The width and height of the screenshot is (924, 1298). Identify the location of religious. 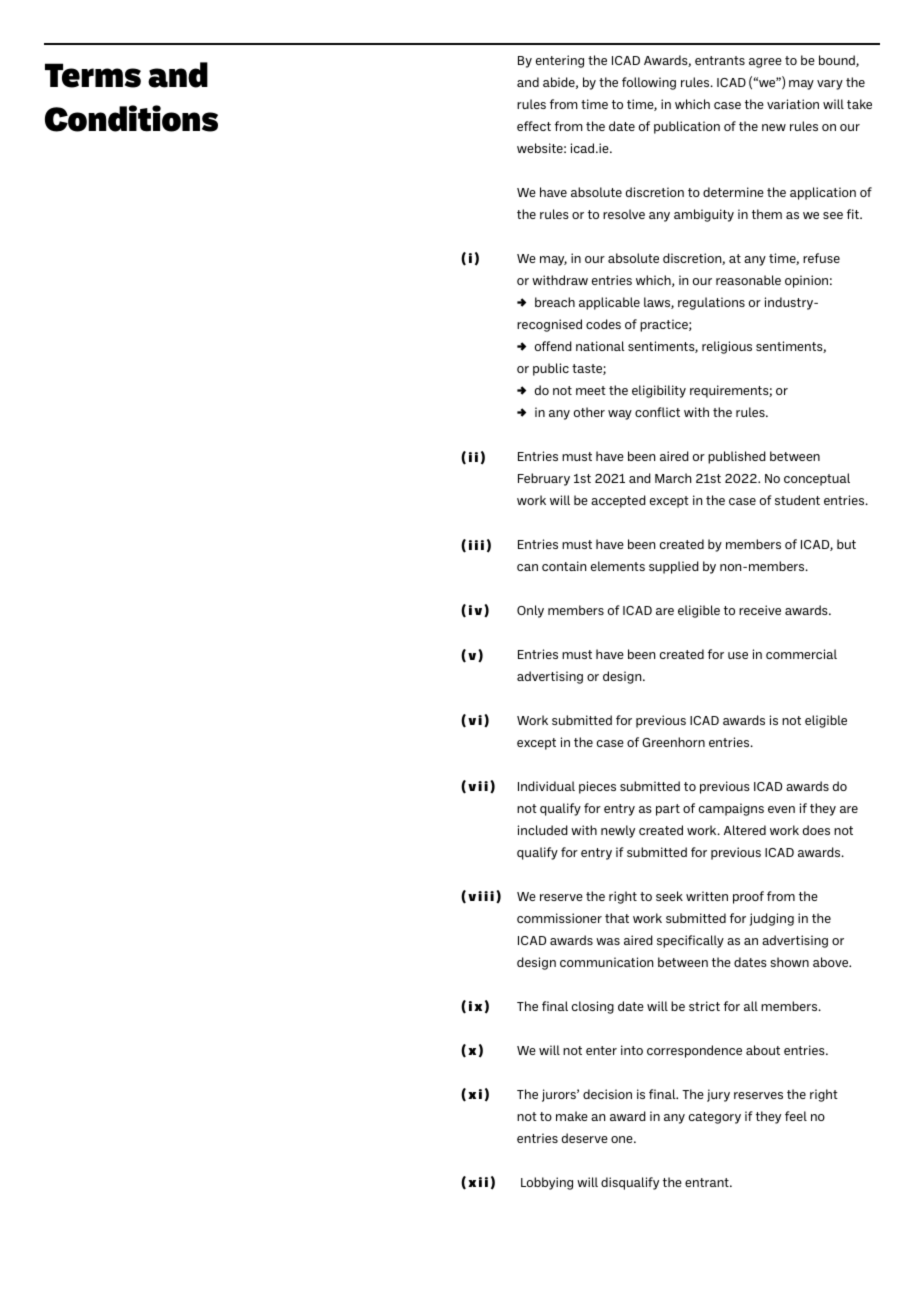
(727, 347).
